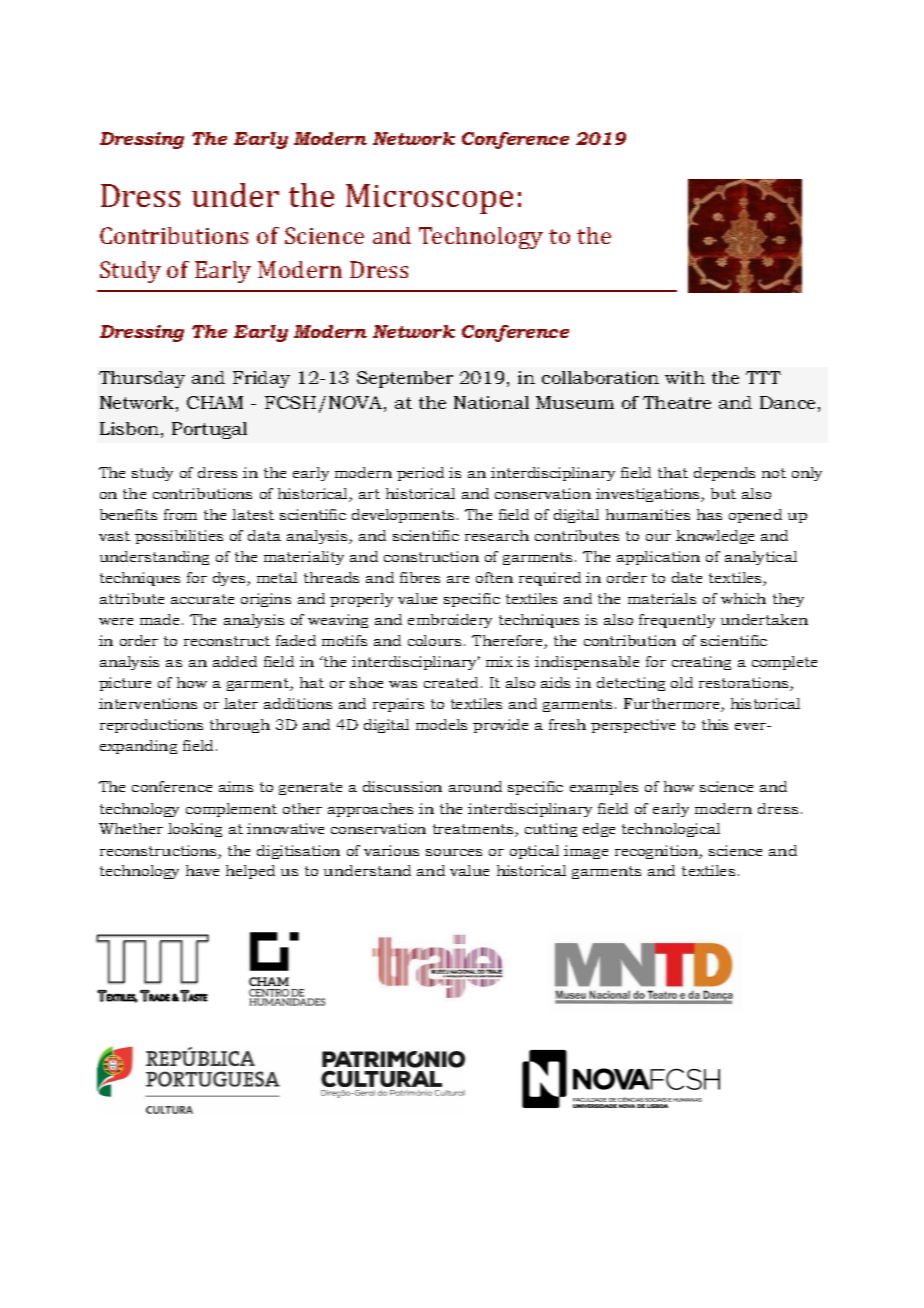  Describe the element at coordinates (454, 852) in the screenshot. I see `sources` at that location.
